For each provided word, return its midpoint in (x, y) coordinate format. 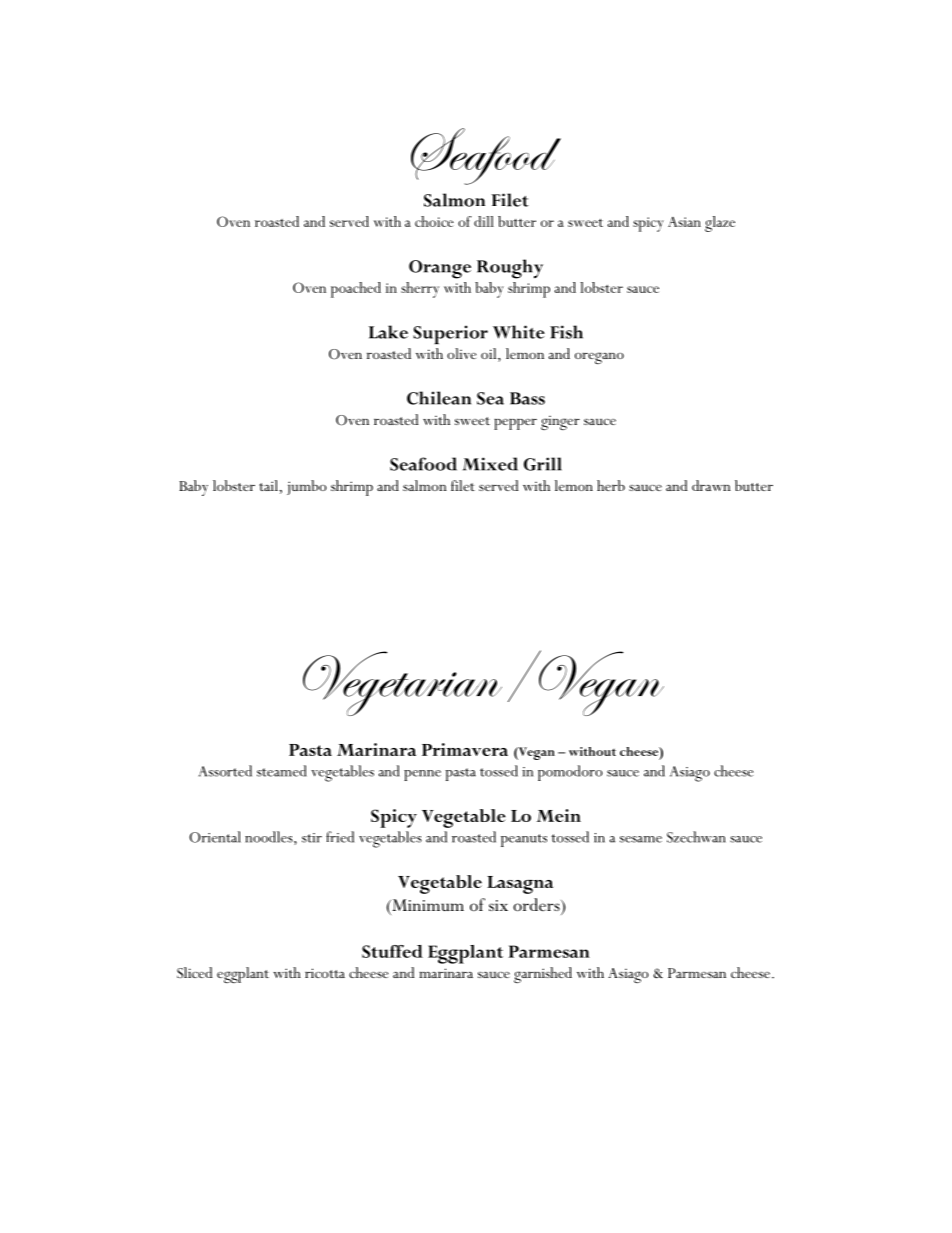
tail (268, 485)
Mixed (490, 464)
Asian (684, 222)
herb (611, 485)
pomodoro (570, 773)
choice (434, 221)
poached (356, 290)
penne (422, 775)
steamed (282, 771)
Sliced (195, 973)
